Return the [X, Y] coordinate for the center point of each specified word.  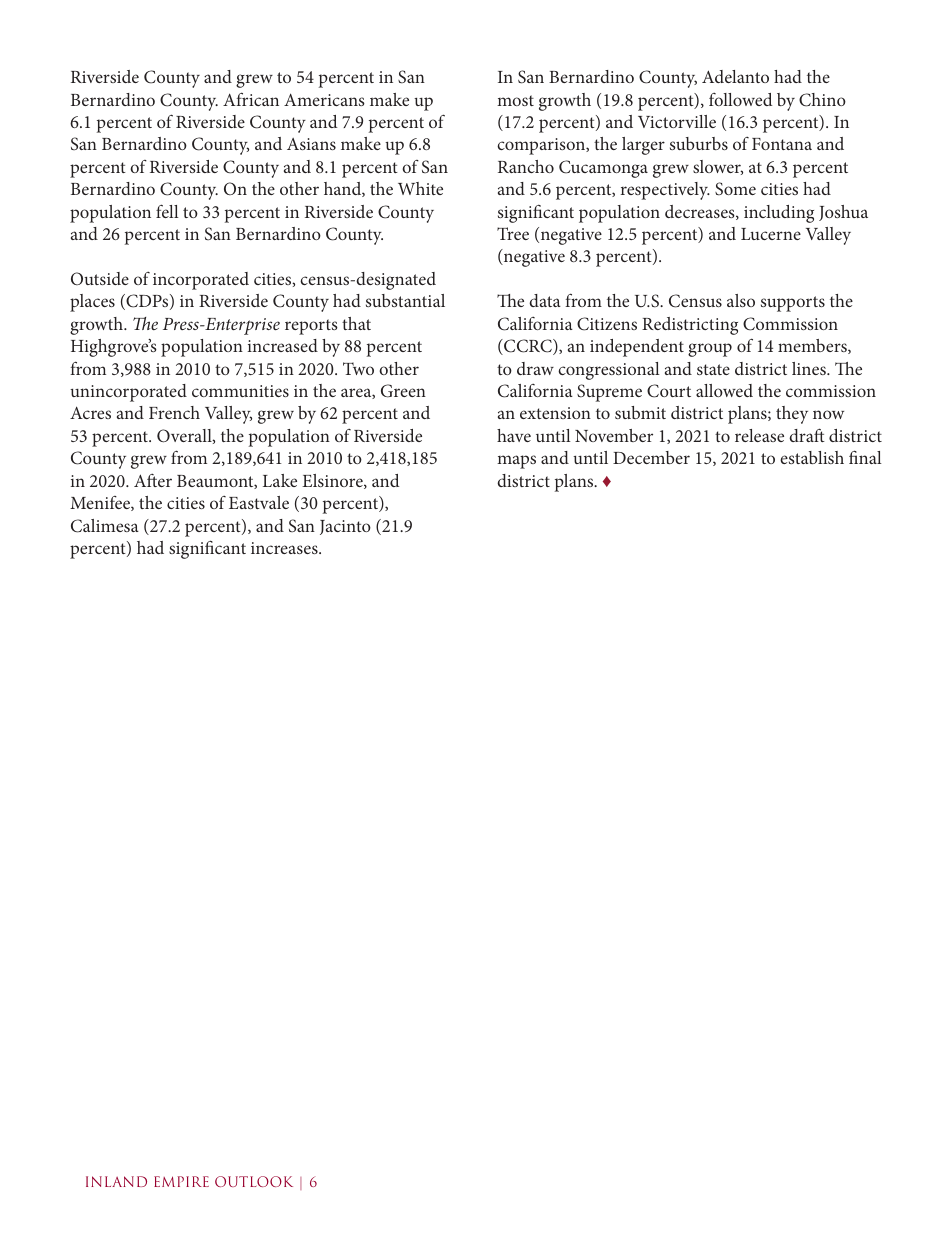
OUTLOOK [254, 1181]
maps [516, 462]
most [515, 100]
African [251, 99]
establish [812, 457]
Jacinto [345, 527]
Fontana [782, 144]
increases [285, 548]
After [153, 480]
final [865, 457]
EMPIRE [181, 1181]
